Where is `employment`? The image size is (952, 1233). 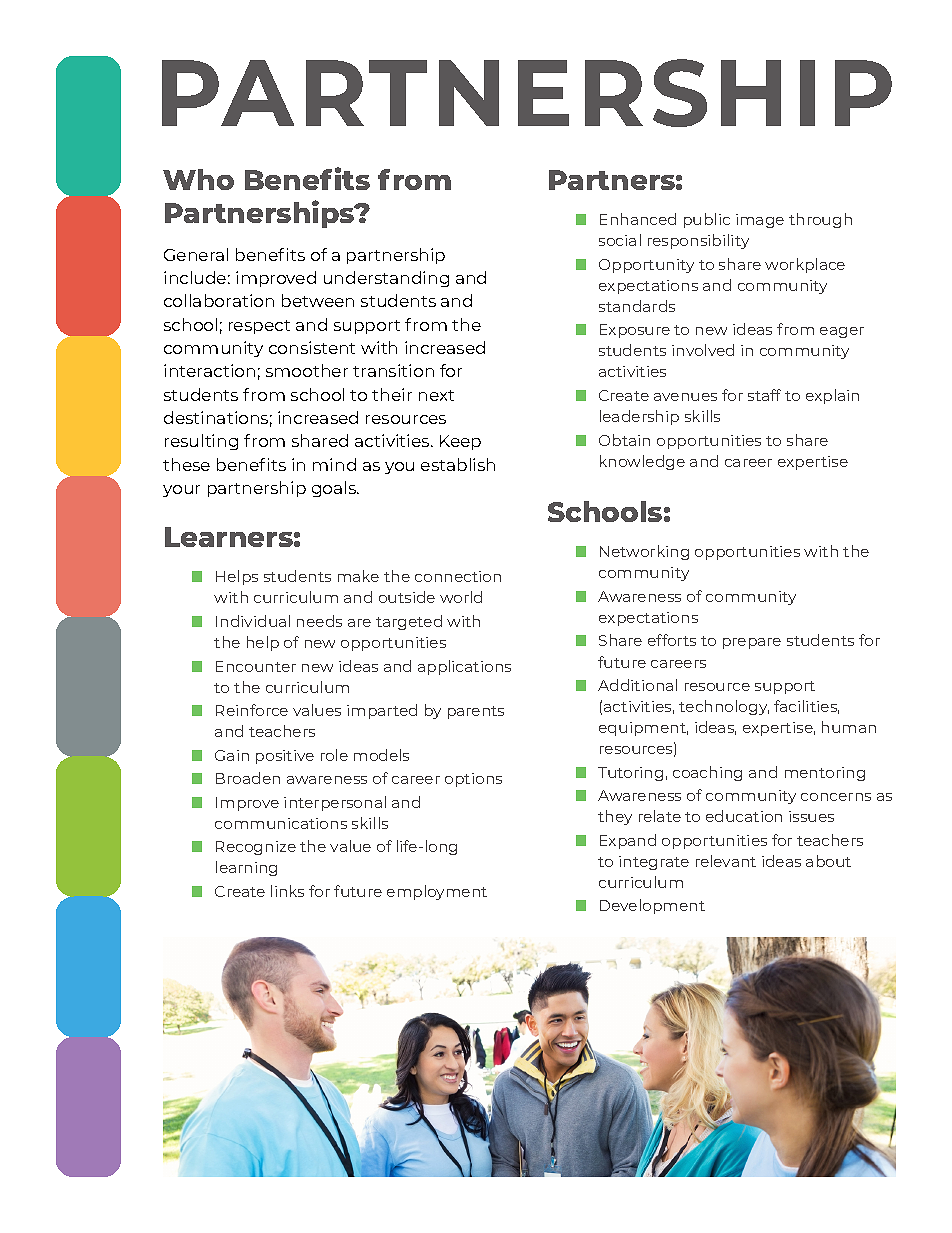
employment is located at coordinates (437, 892).
